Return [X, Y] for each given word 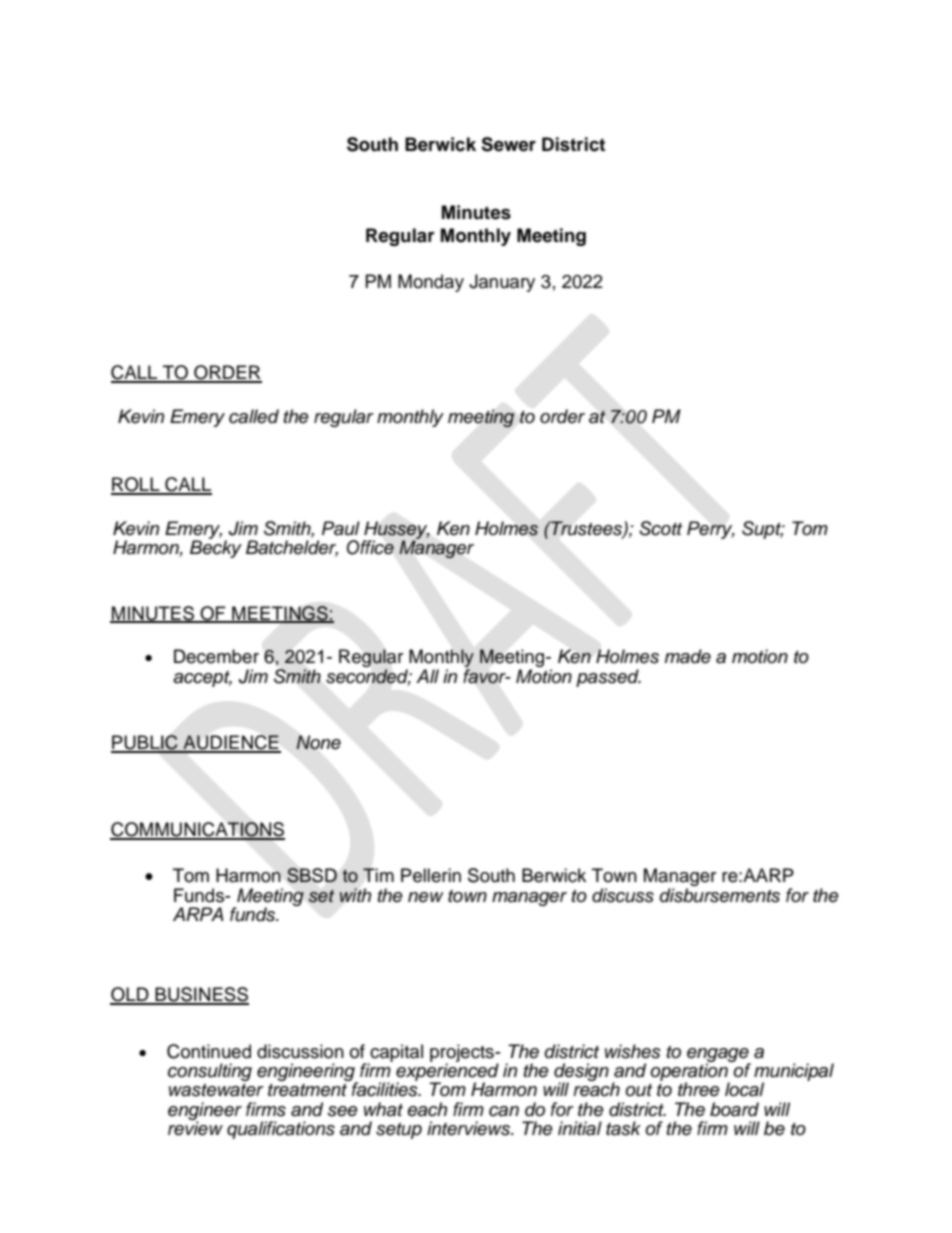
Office [370, 547]
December [216, 656]
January [502, 283]
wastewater [216, 1090]
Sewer [508, 144]
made [688, 656]
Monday [431, 283]
